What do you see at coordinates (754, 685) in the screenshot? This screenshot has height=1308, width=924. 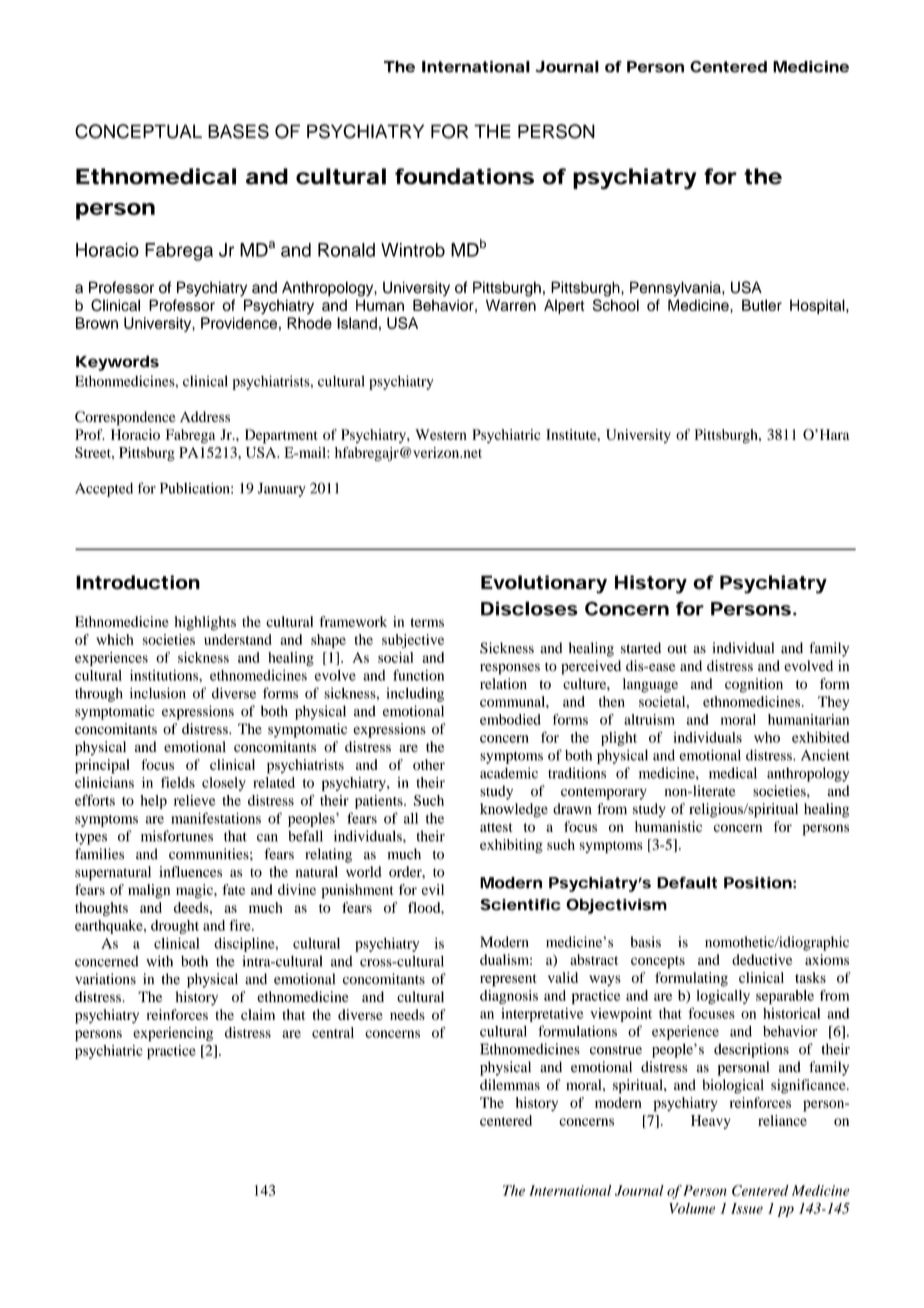 I see `cognition` at bounding box center [754, 685].
